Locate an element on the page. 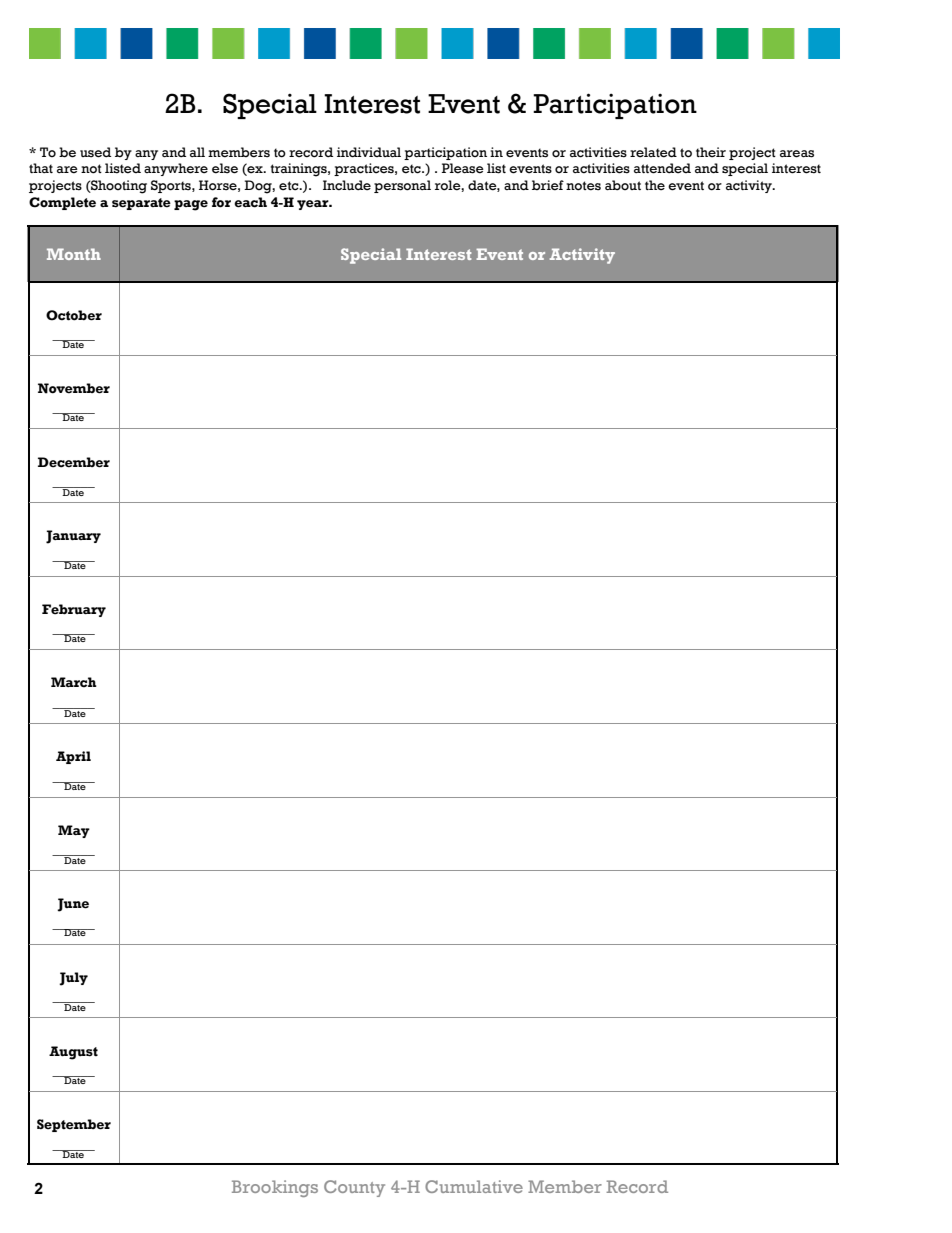 Image resolution: width=952 pixels, height=1233 pixels. about is located at coordinates (623, 185).
